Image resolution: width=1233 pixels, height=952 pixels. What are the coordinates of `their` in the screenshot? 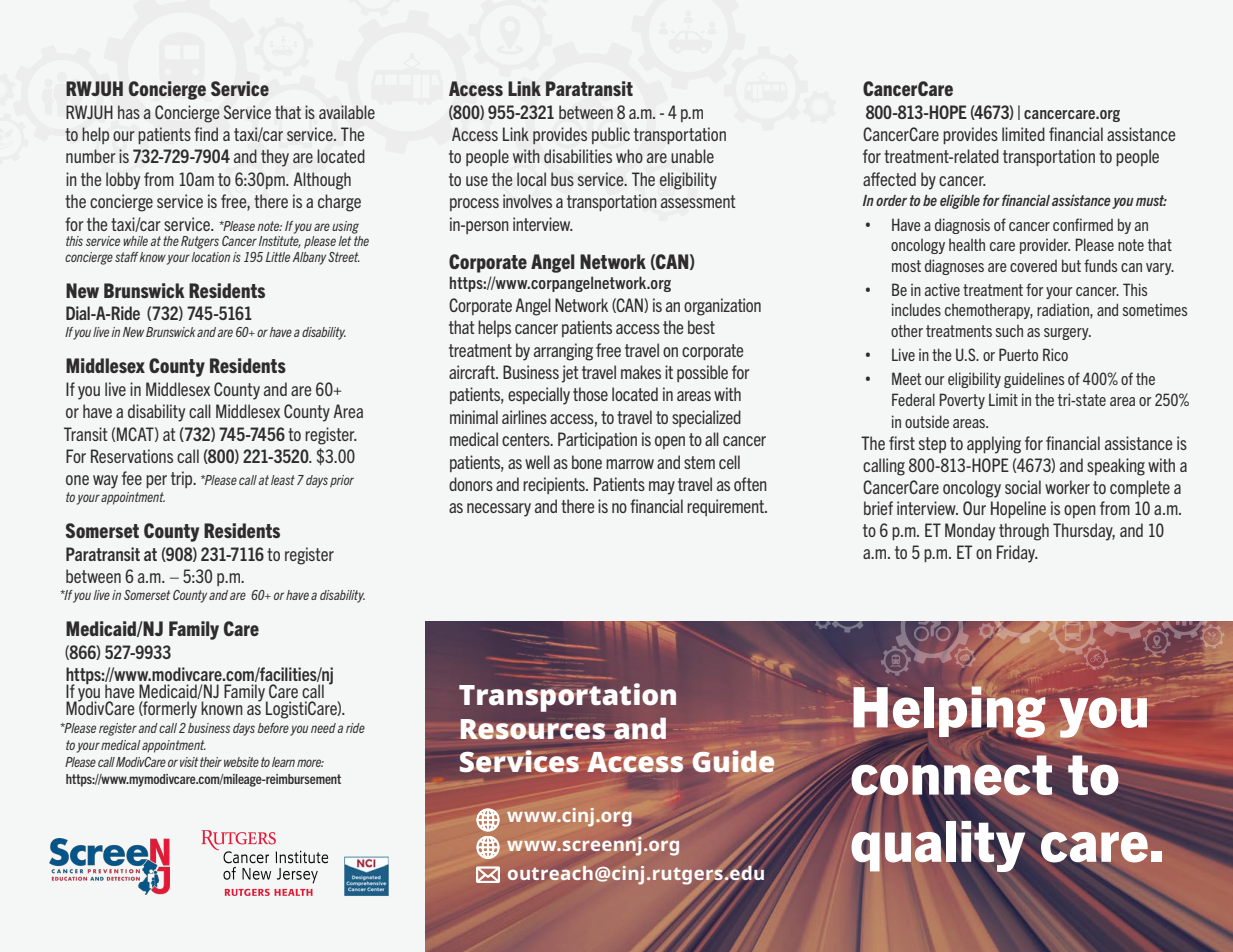 It's located at (211, 762).
